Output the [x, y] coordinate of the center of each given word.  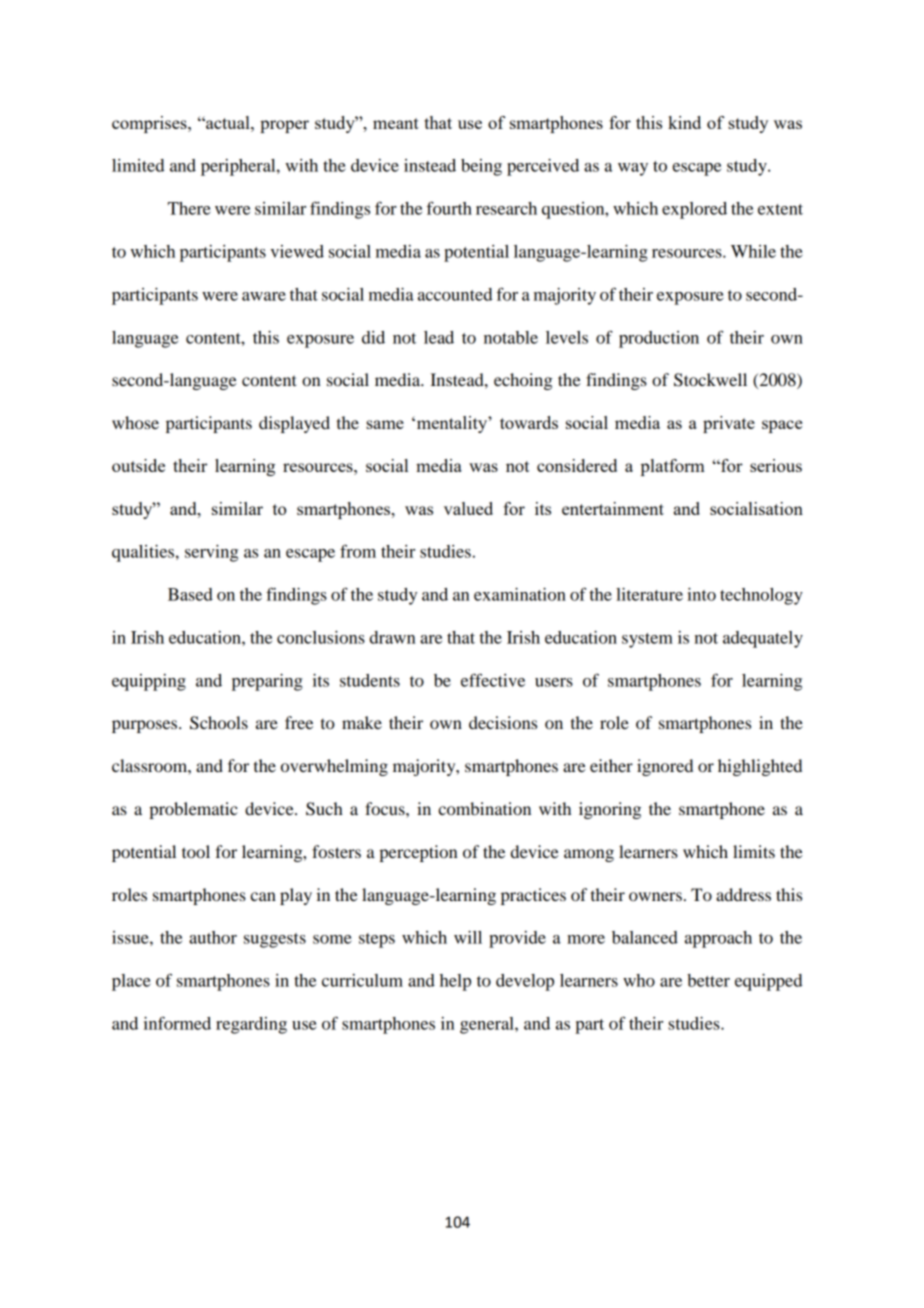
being [481, 167]
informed [177, 1023]
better [708, 980]
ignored [665, 767]
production [659, 339]
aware [264, 296]
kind [684, 122]
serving [211, 553]
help [455, 982]
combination [484, 808]
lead [439, 337]
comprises [150, 124]
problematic [193, 810]
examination [520, 594]
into [701, 594]
